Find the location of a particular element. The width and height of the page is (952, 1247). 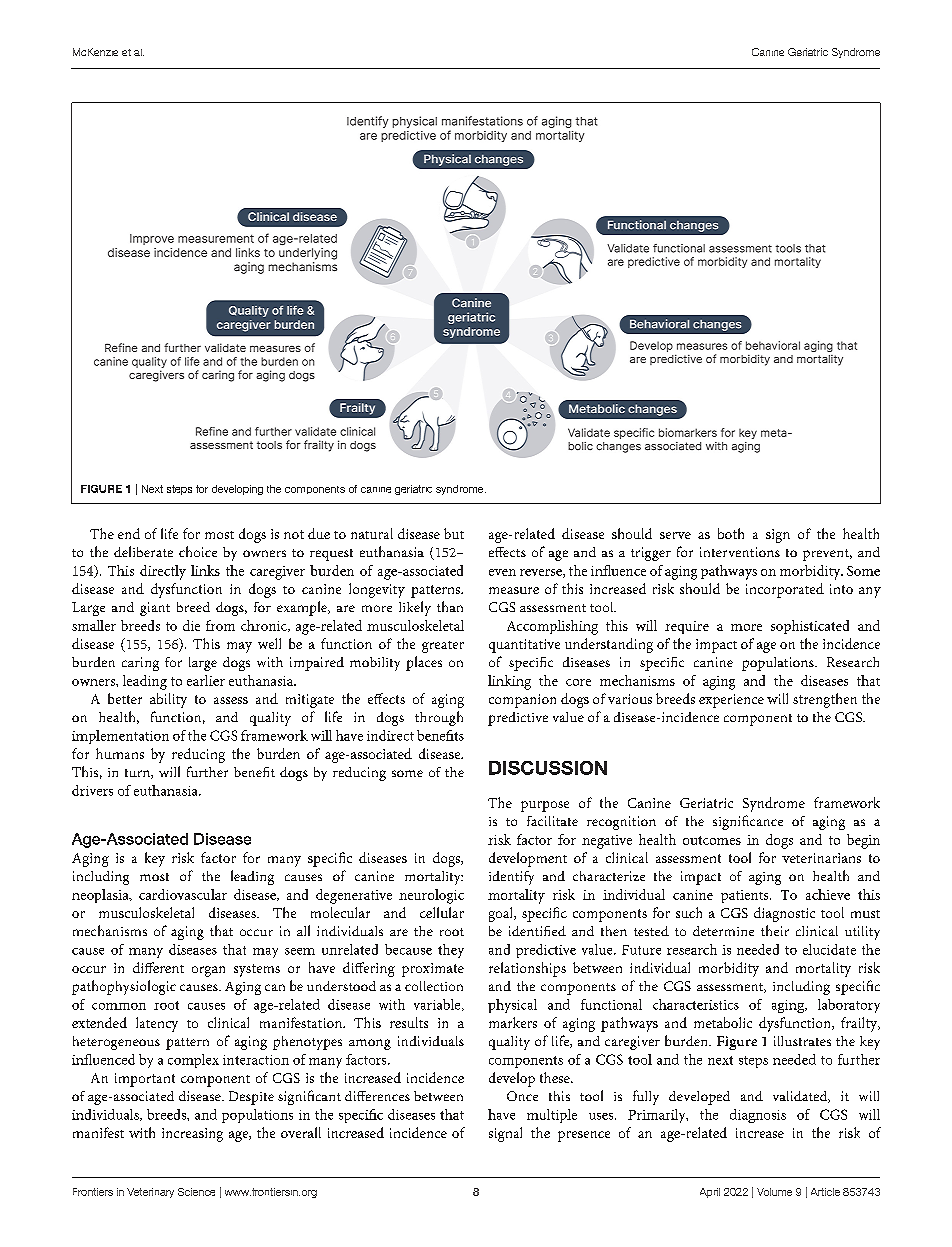

choice is located at coordinates (198, 551).
